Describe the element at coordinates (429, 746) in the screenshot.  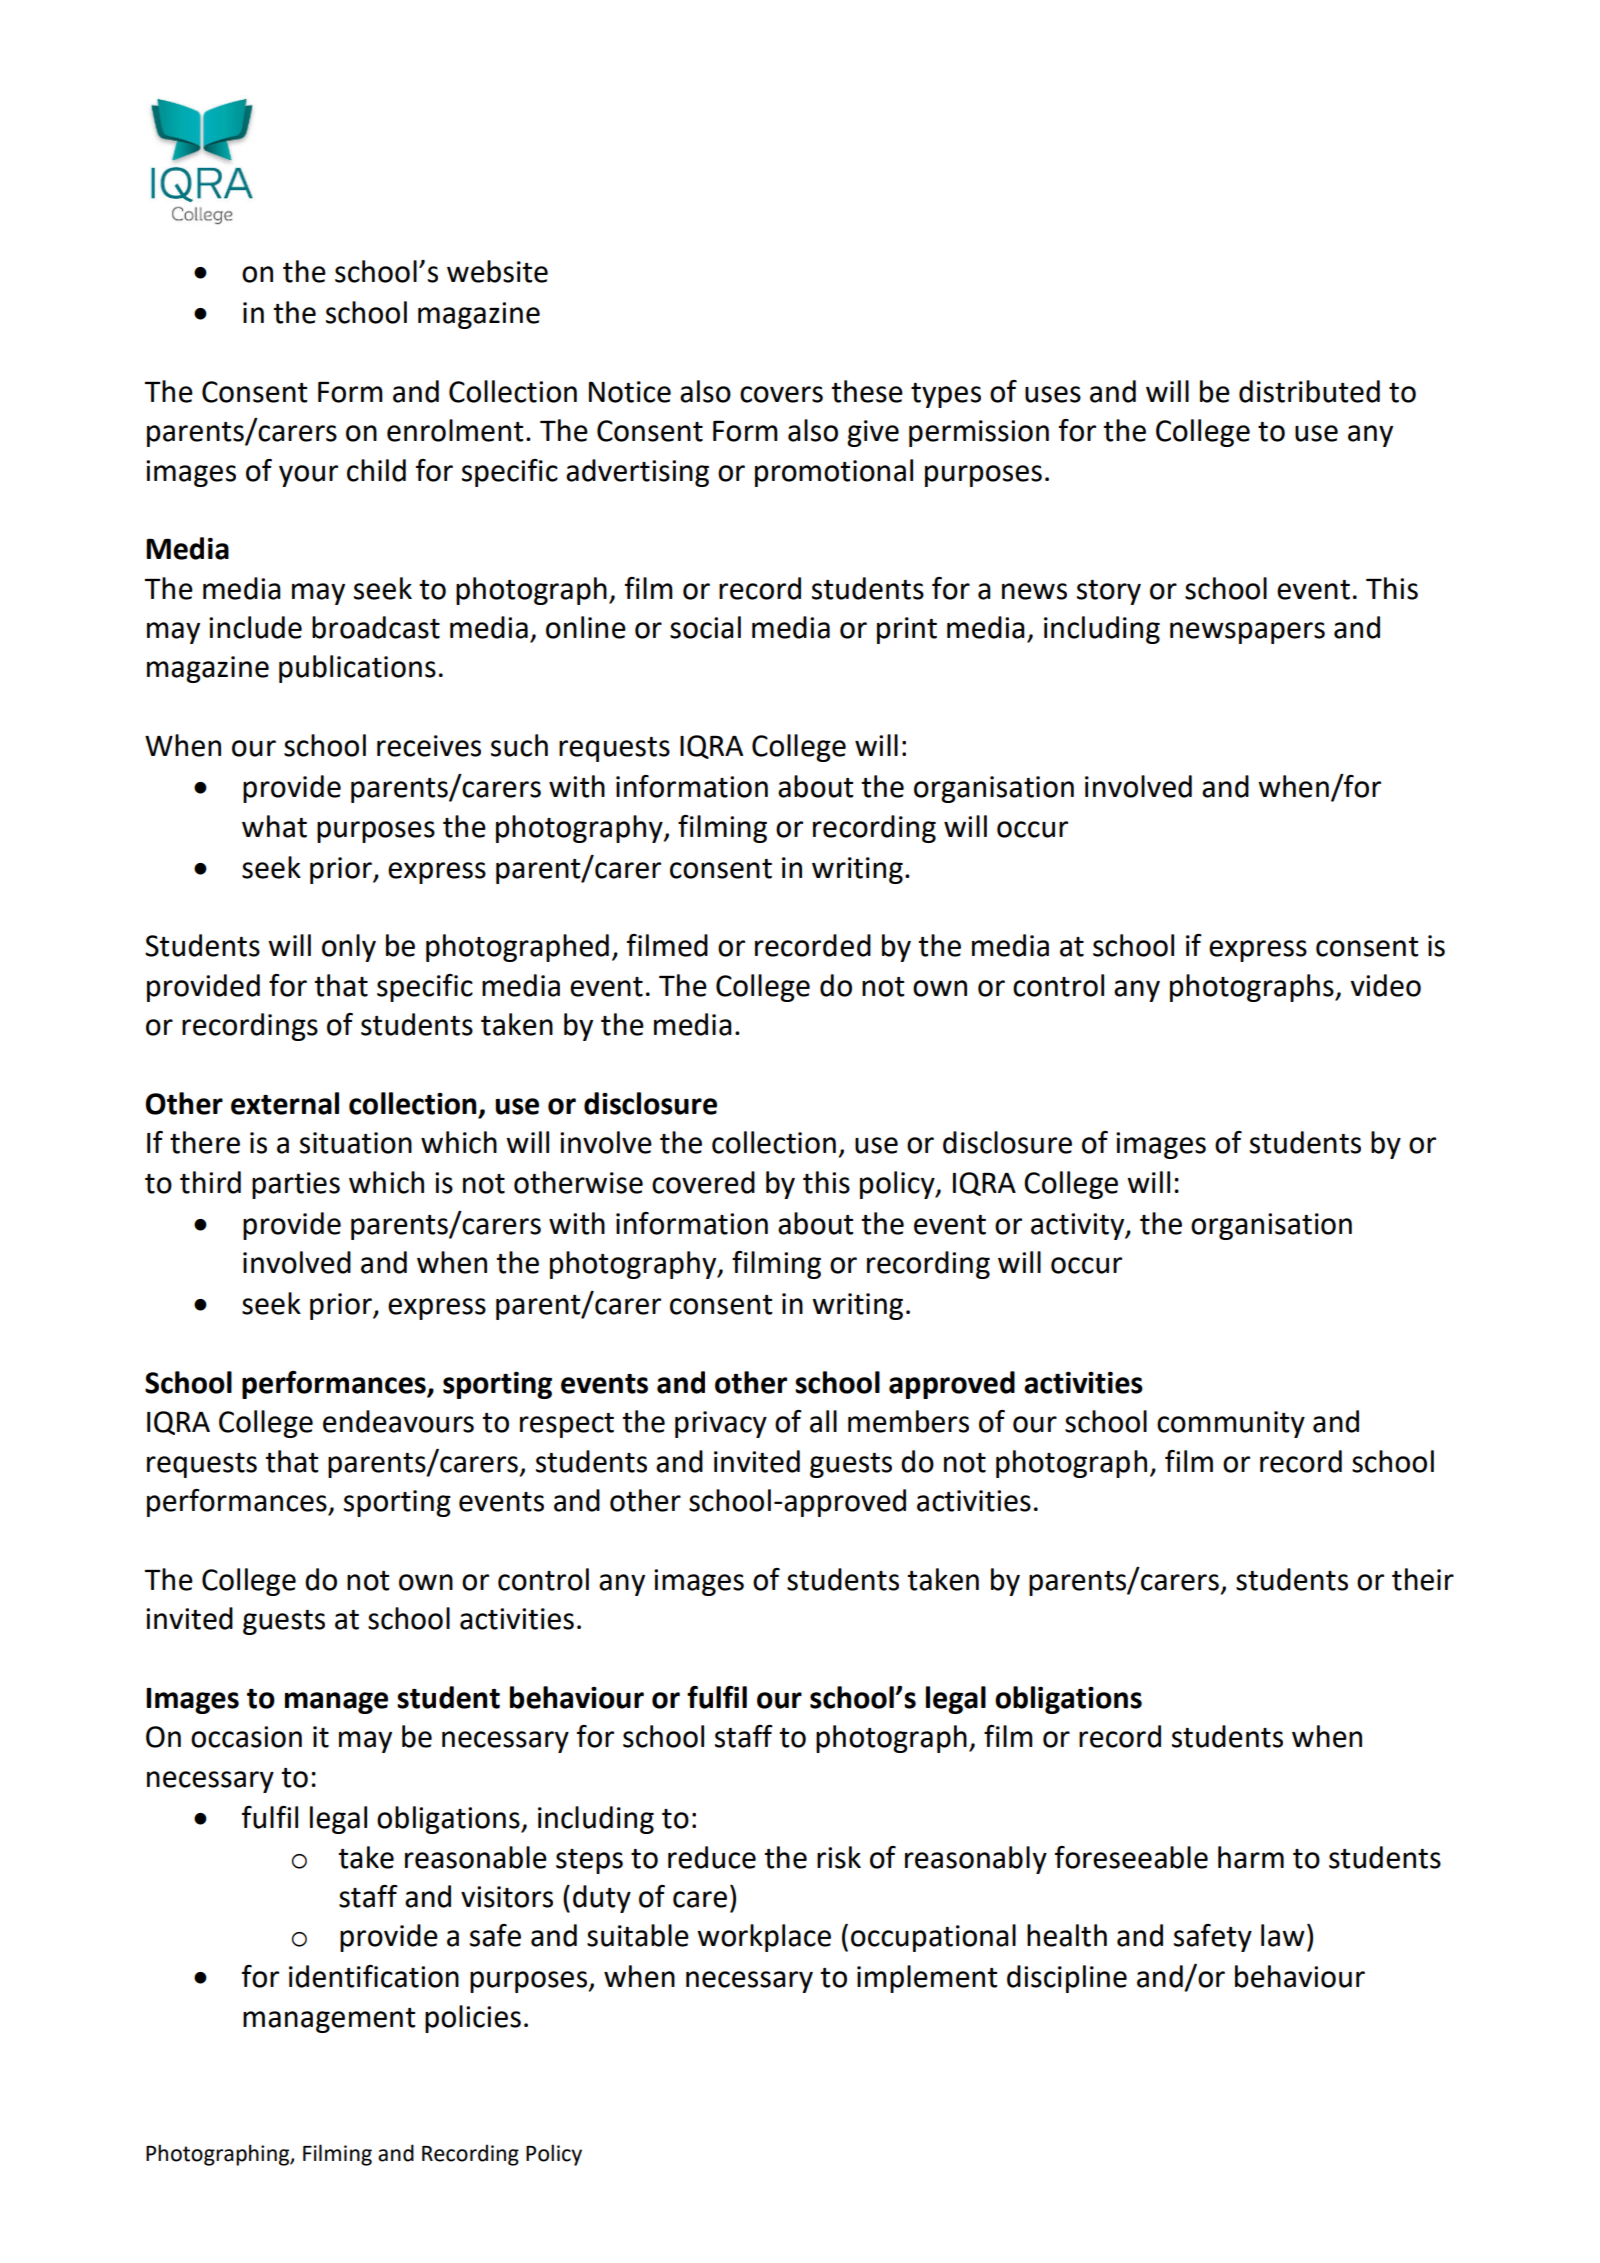
I see `receives` at that location.
